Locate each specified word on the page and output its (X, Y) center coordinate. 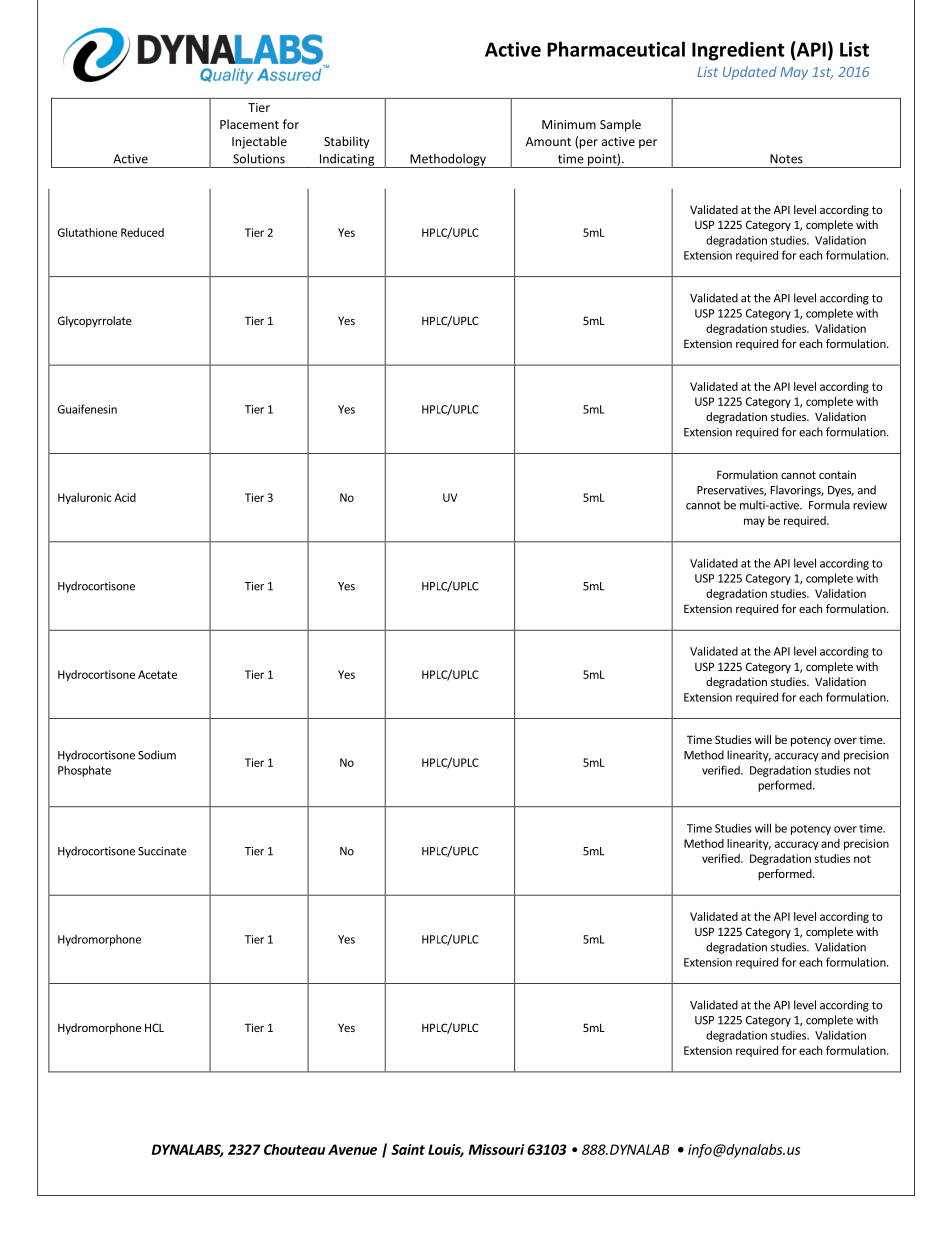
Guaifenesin (87, 409)
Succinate (162, 851)
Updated (750, 73)
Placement (249, 124)
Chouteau (294, 1149)
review (870, 505)
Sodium (157, 755)
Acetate (157, 674)
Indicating (347, 161)
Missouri (496, 1149)
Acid (125, 497)
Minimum (569, 124)
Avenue (352, 1149)
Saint (408, 1149)
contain (837, 474)
